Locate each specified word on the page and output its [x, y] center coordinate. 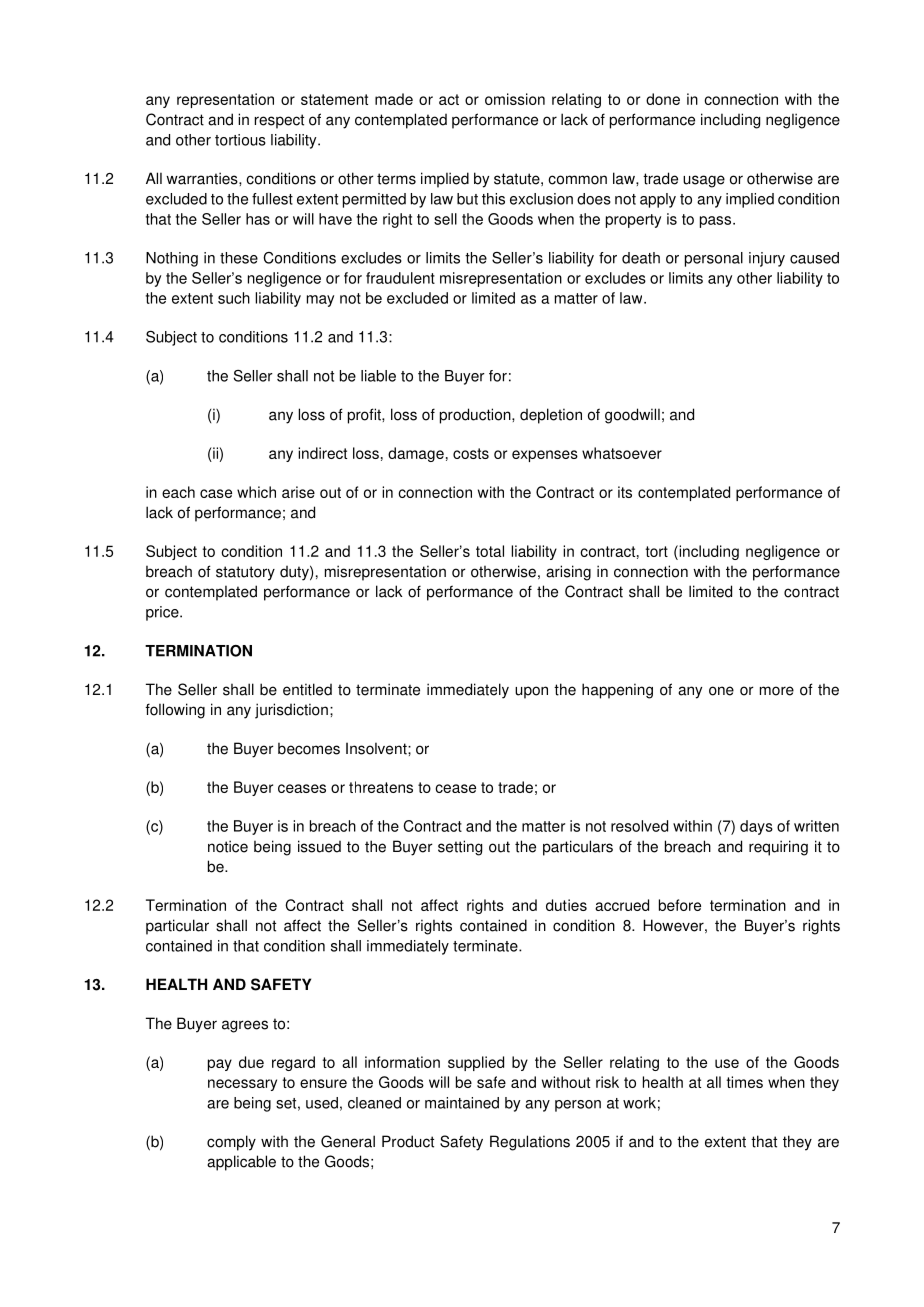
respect [279, 121]
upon [531, 692]
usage [704, 181]
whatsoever [622, 453]
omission [515, 99]
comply [231, 1143]
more [777, 691]
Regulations [530, 1143]
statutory [245, 573]
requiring [778, 848]
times [744, 1082]
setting [460, 848]
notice [228, 846]
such [234, 298]
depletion [551, 416]
